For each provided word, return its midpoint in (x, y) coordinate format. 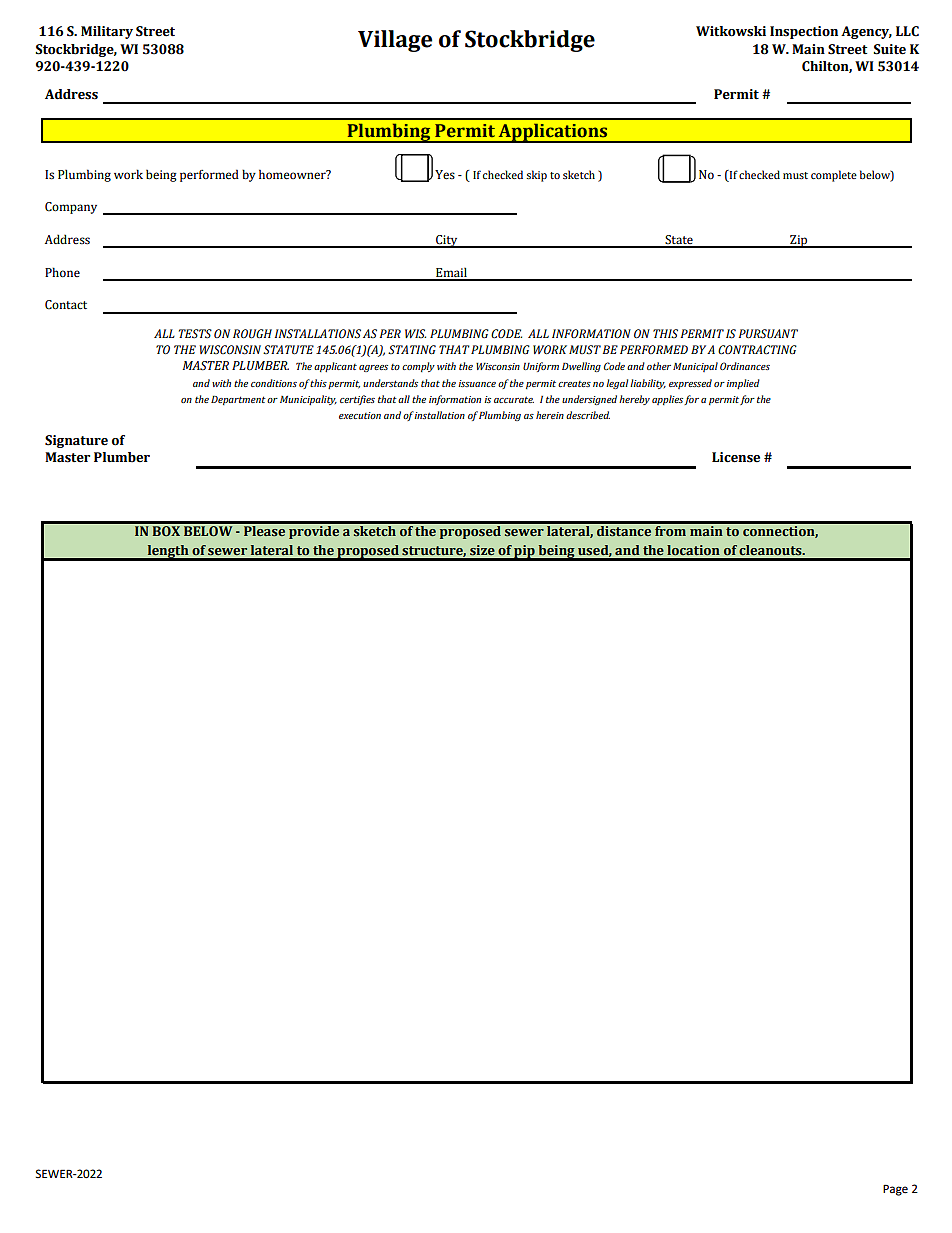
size (482, 550)
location (693, 550)
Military (107, 32)
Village (395, 41)
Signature (76, 441)
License (736, 457)
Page (895, 1190)
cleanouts (771, 550)
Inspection (804, 32)
